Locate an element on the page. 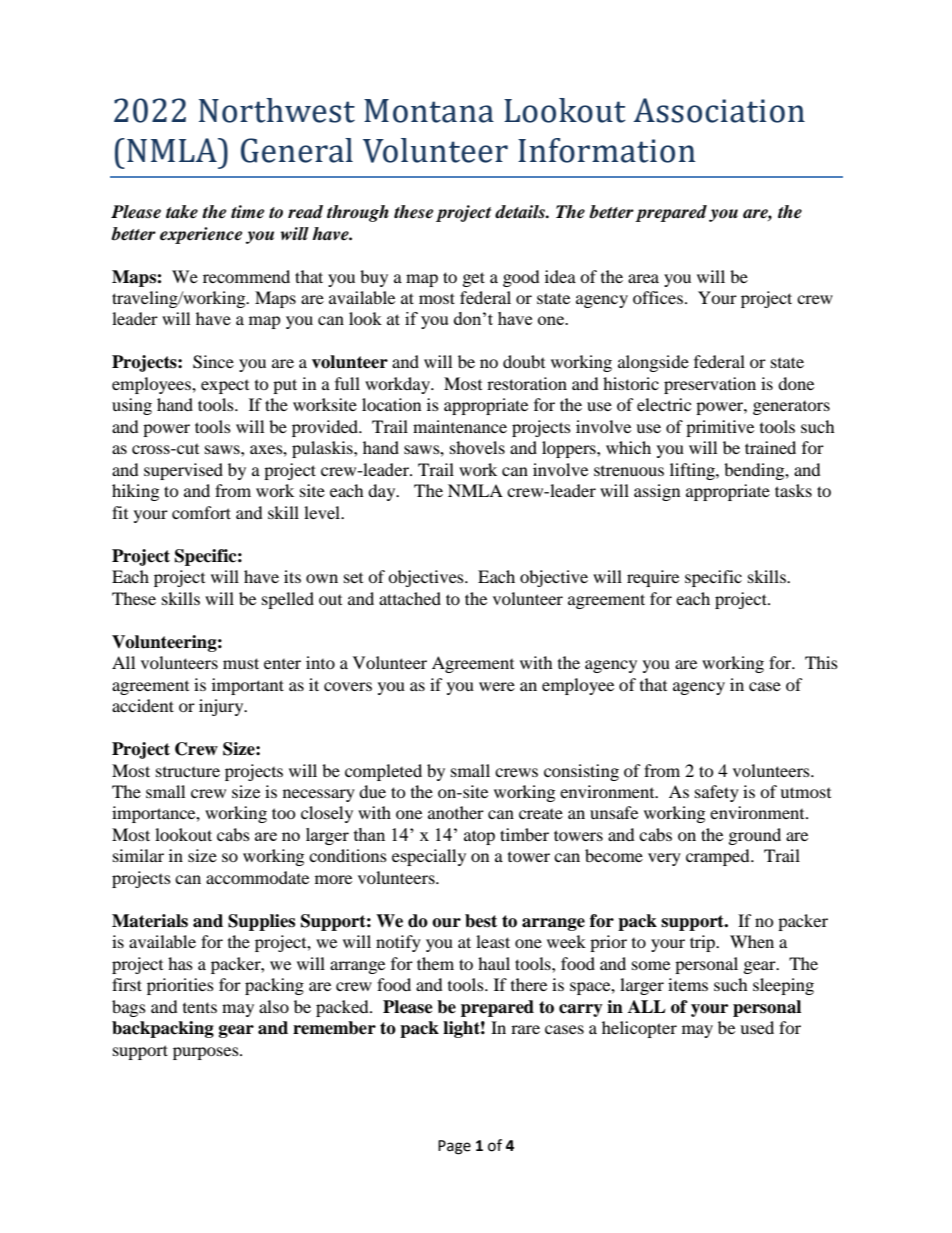 Image resolution: width=952 pixels, height=1233 pixels. This is located at coordinates (821, 662).
